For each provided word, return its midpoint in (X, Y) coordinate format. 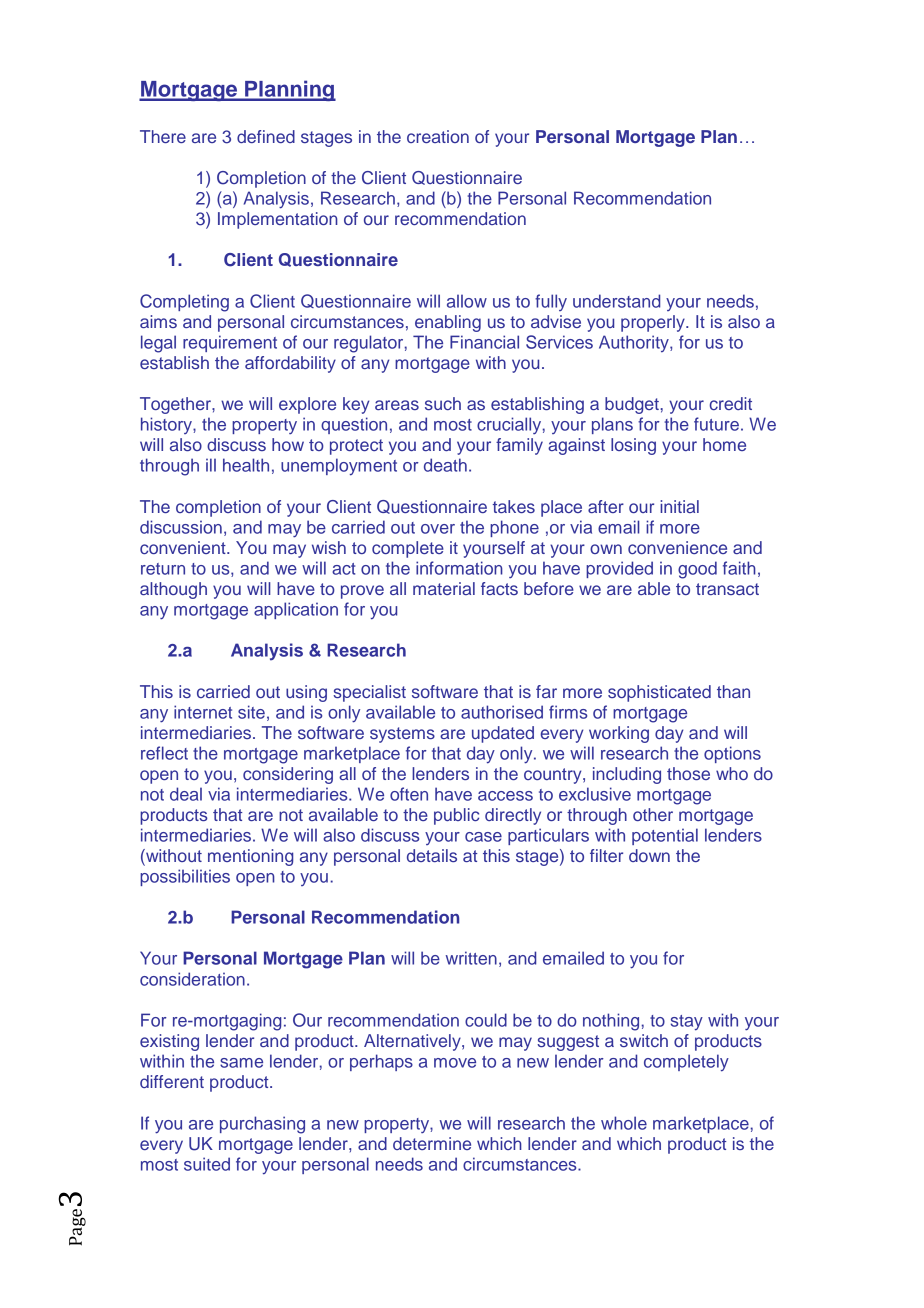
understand (616, 301)
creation (438, 136)
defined (266, 136)
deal (186, 794)
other (653, 814)
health (246, 465)
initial (679, 506)
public (456, 816)
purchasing (262, 1125)
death (445, 465)
